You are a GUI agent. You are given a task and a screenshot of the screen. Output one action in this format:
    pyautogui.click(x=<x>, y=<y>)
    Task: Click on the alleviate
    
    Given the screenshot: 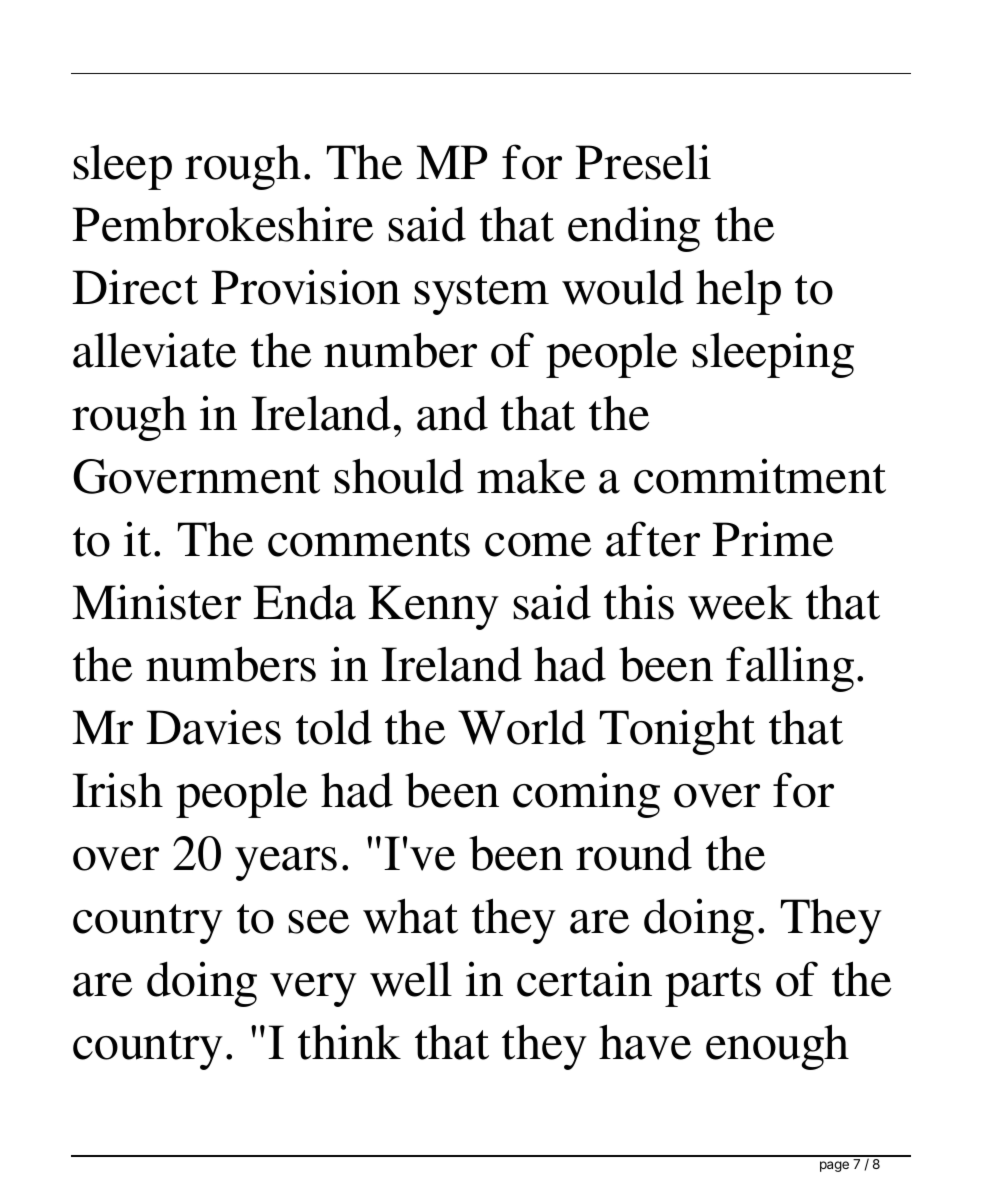 What is the action you would take?
    pyautogui.click(x=154, y=350)
